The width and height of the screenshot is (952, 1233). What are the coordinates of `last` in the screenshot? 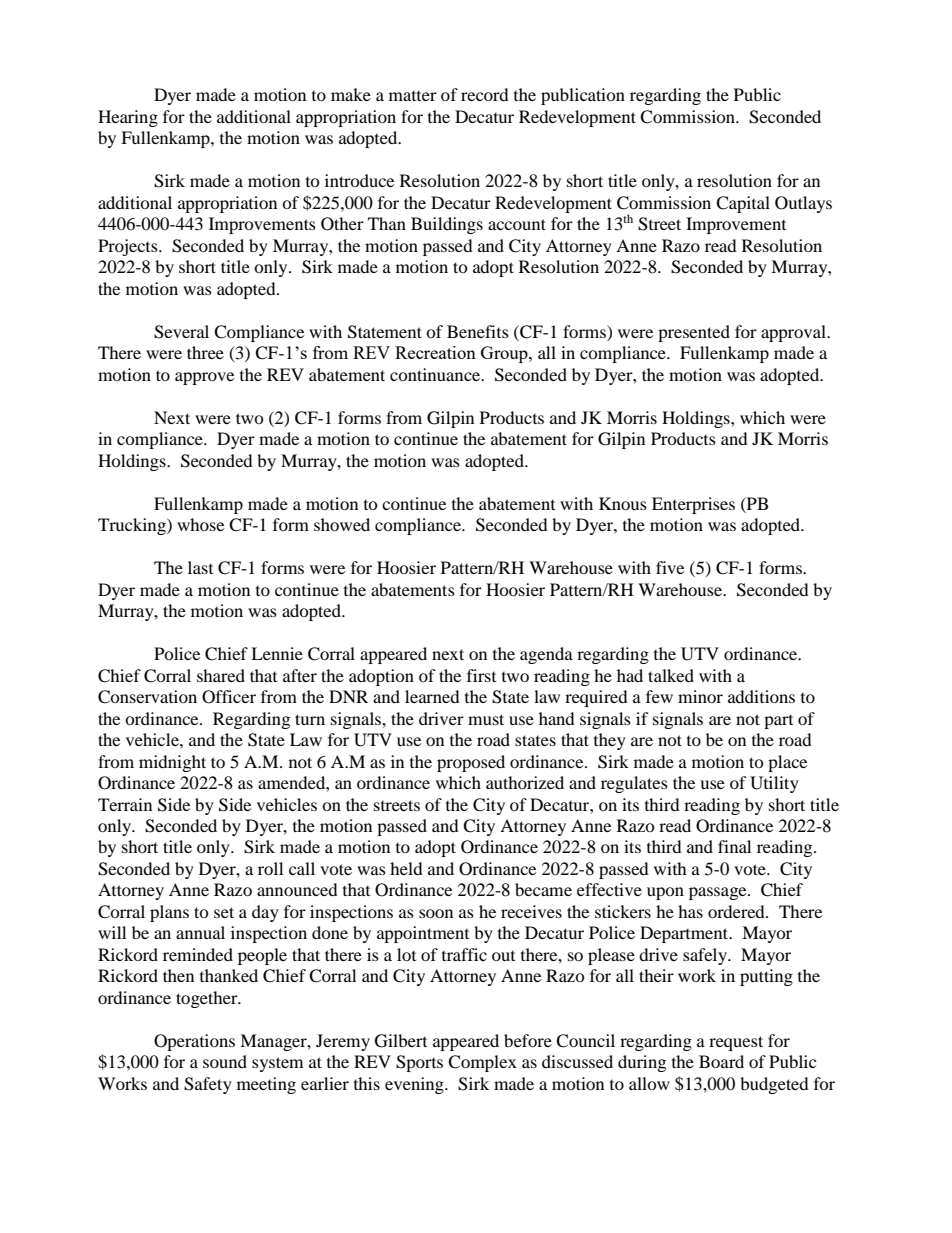 It's located at (200, 567).
